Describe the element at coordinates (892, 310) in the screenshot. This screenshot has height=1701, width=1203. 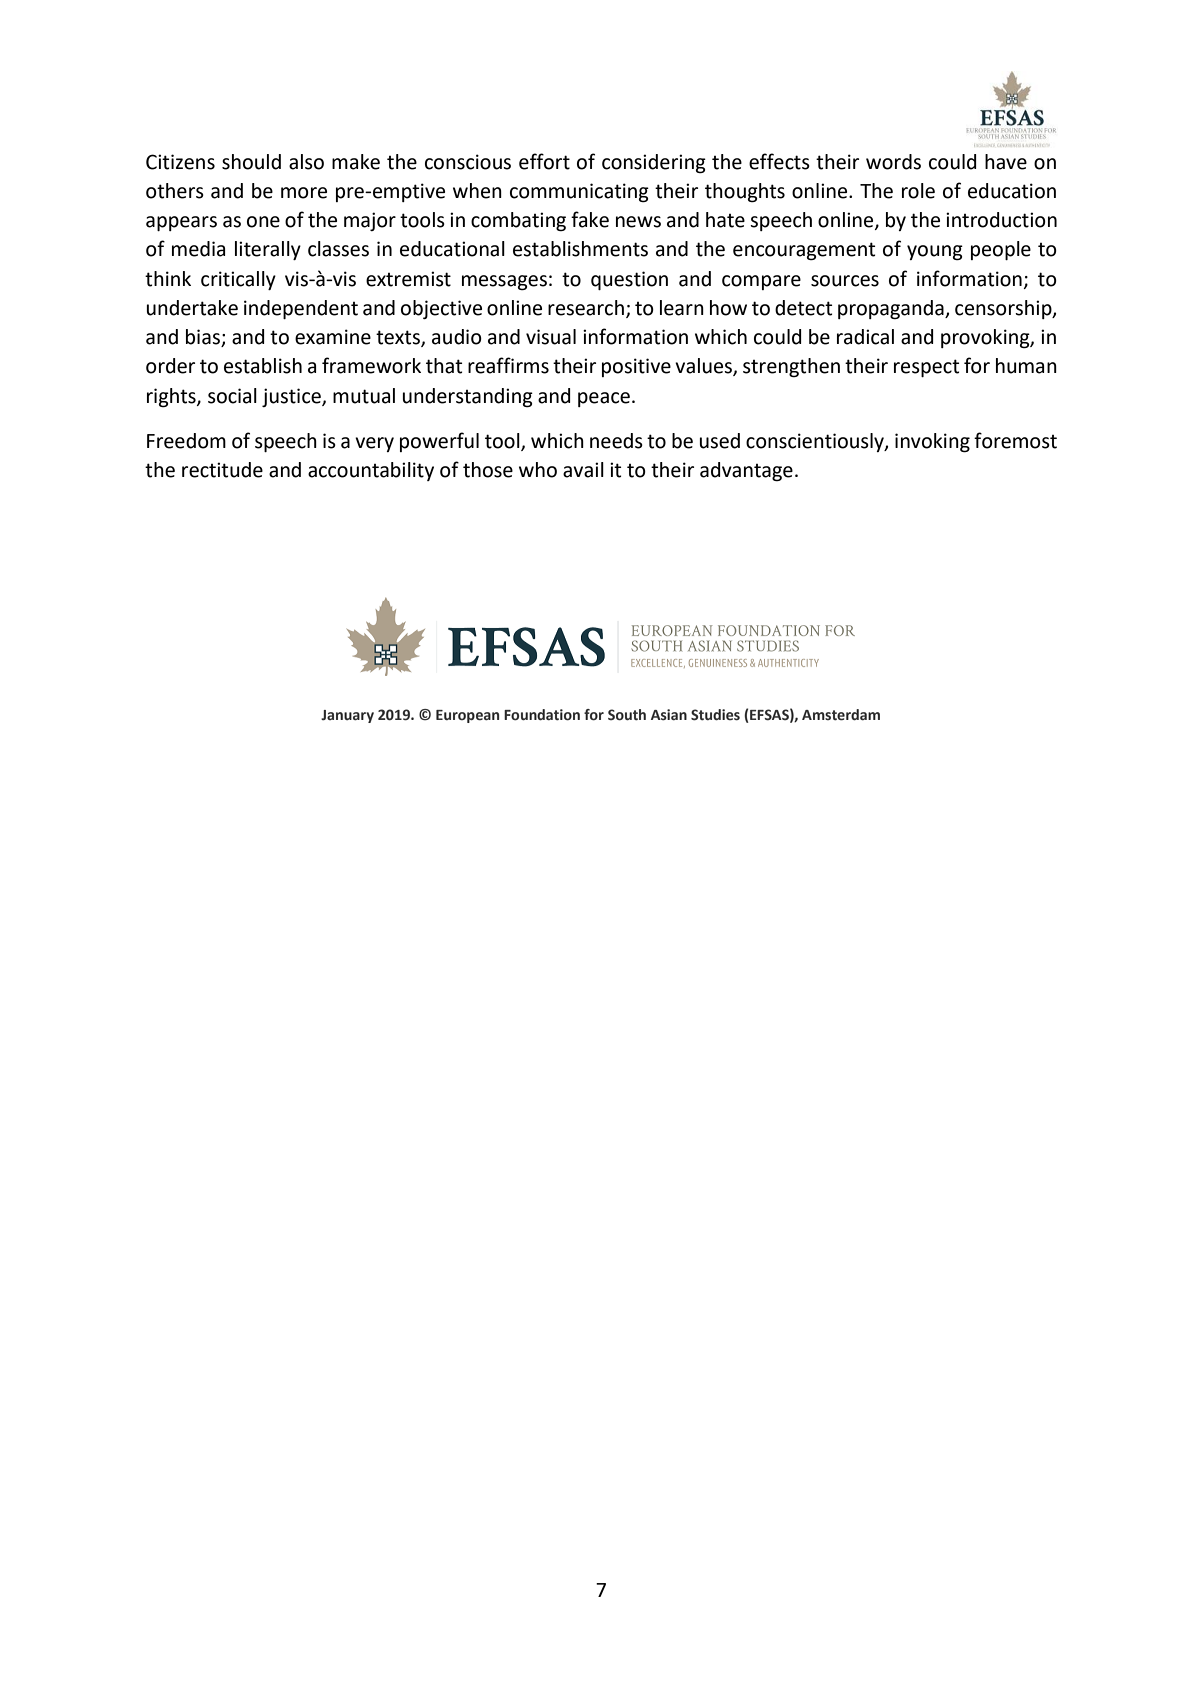
I see `propaganda` at that location.
